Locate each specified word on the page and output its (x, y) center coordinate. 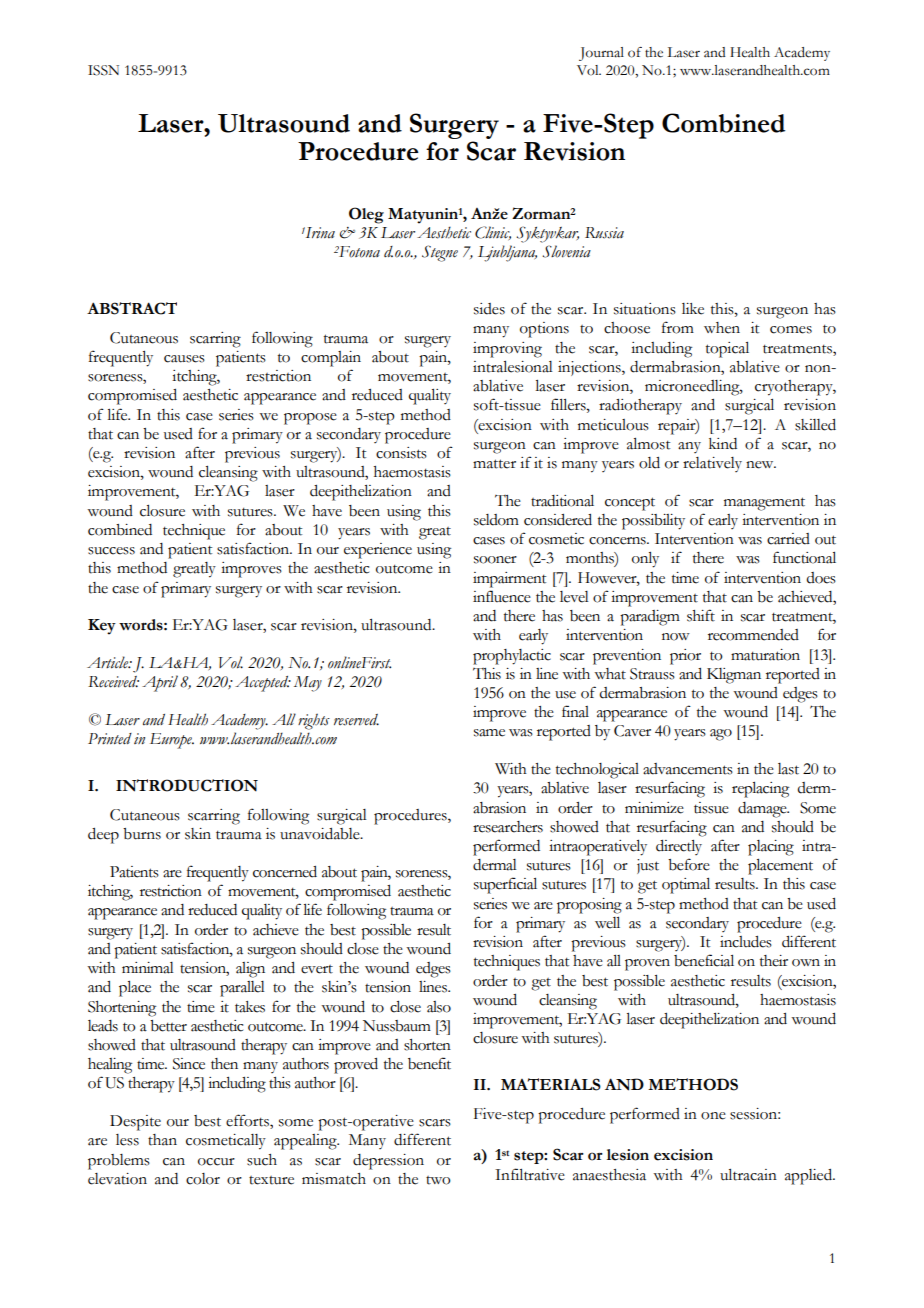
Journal (601, 54)
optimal (686, 886)
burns (142, 834)
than (162, 1140)
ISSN (103, 70)
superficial (505, 885)
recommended (753, 635)
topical (727, 350)
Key (102, 627)
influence (502, 596)
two (438, 1180)
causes (184, 359)
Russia (604, 233)
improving (507, 350)
